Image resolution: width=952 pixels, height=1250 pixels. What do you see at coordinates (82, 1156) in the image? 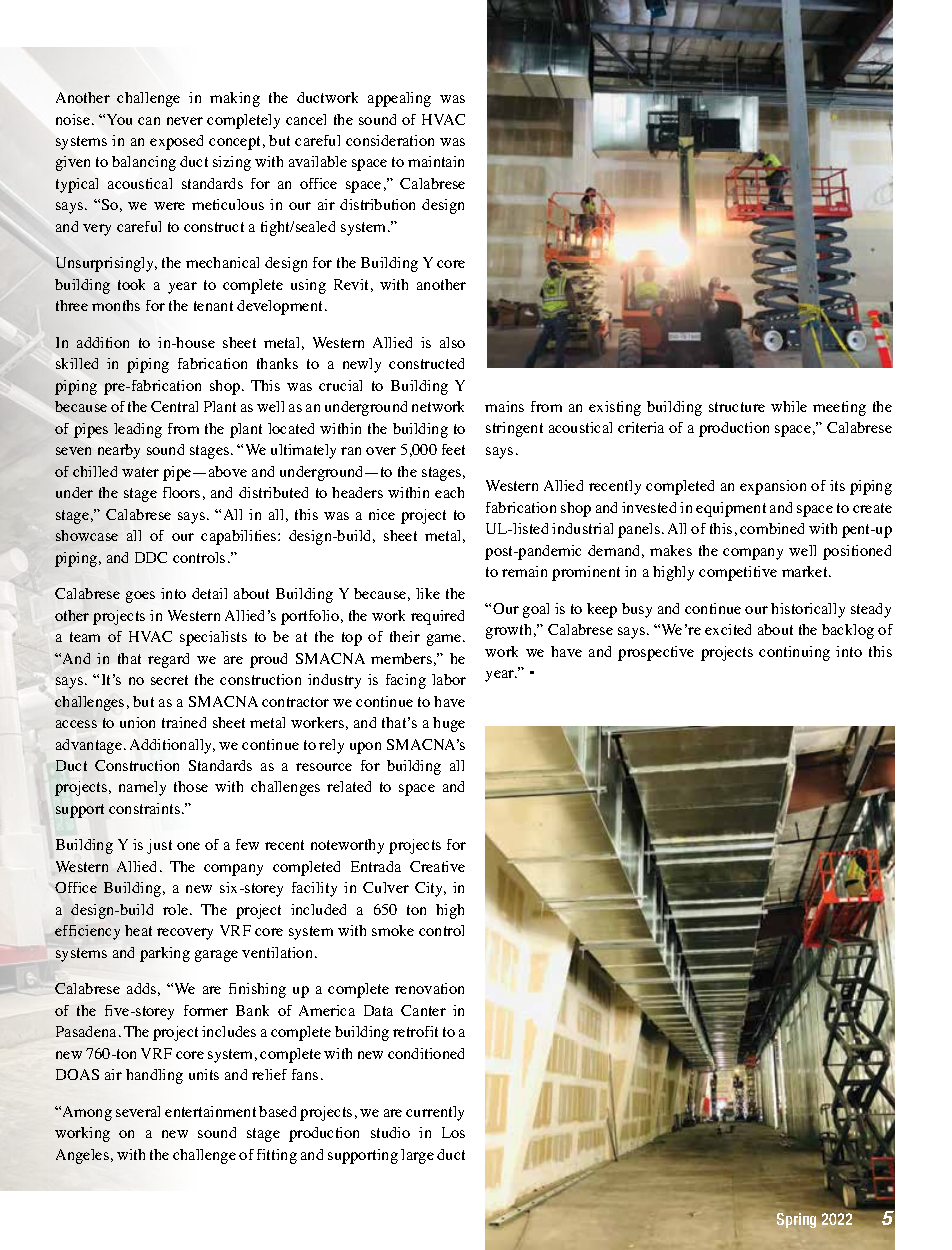
I see `Angeles` at bounding box center [82, 1156].
